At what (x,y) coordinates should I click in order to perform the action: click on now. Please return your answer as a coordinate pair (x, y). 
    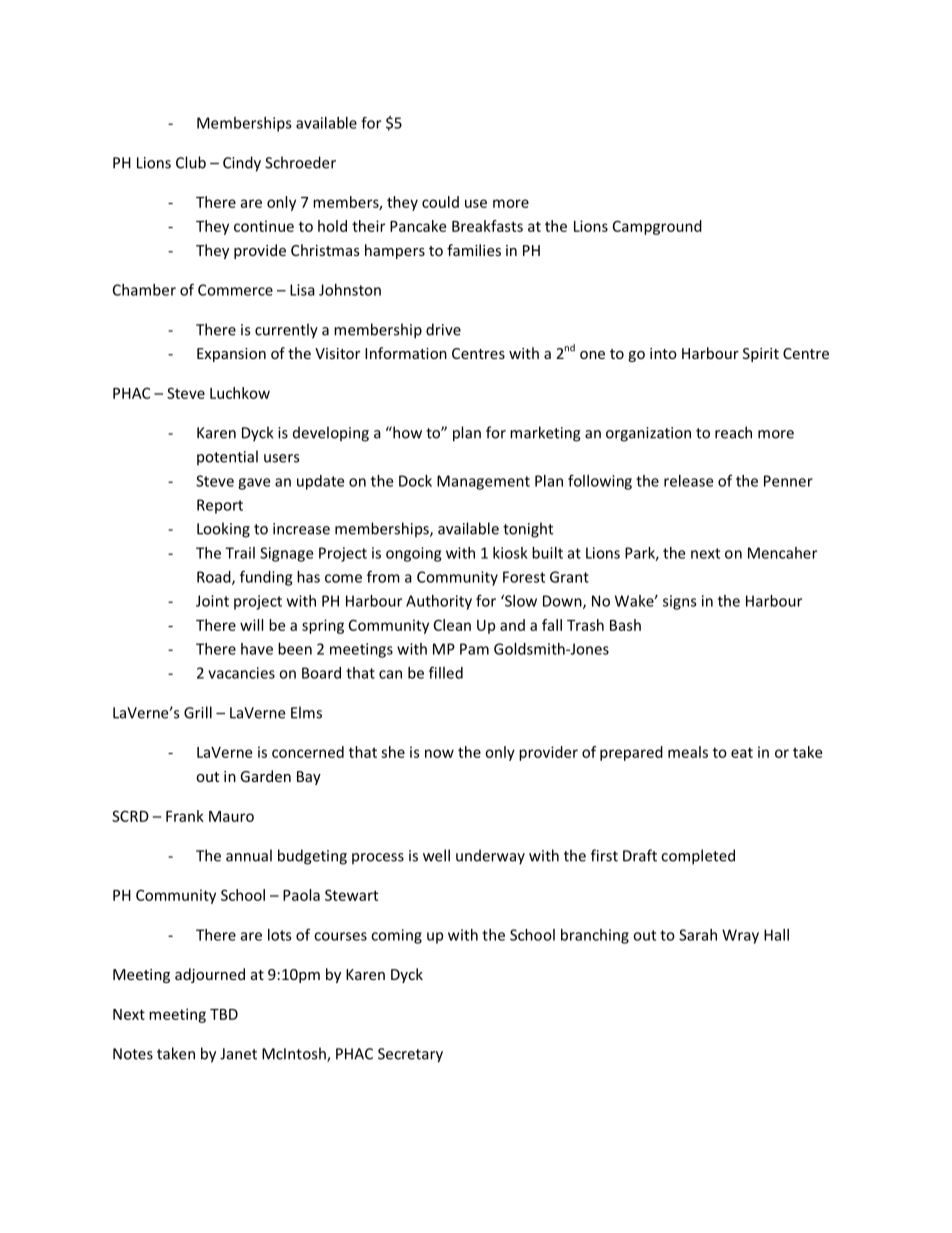
    Looking at the image, I should click on (439, 753).
